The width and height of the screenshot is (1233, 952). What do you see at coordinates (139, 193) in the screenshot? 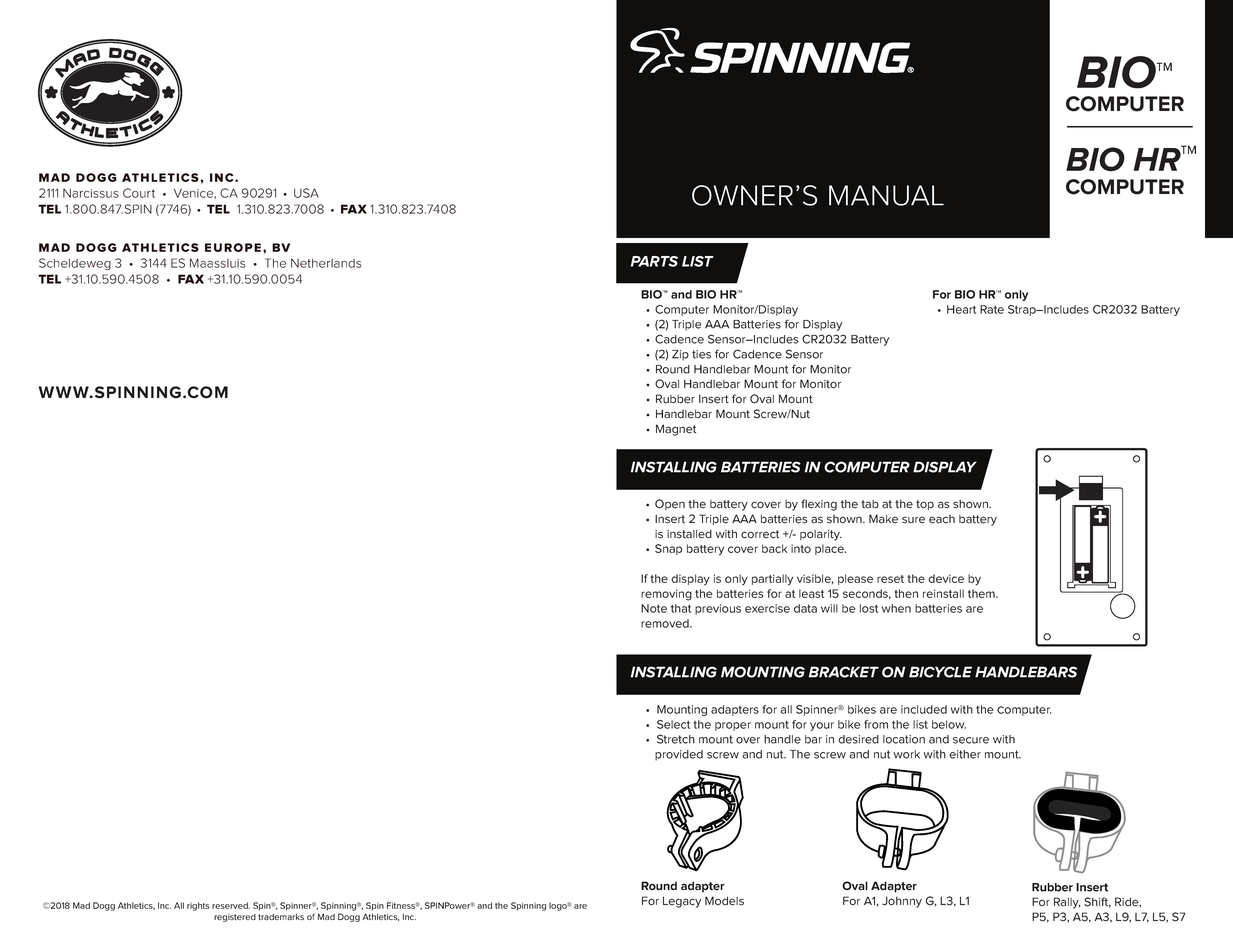
I see `Court` at bounding box center [139, 193].
